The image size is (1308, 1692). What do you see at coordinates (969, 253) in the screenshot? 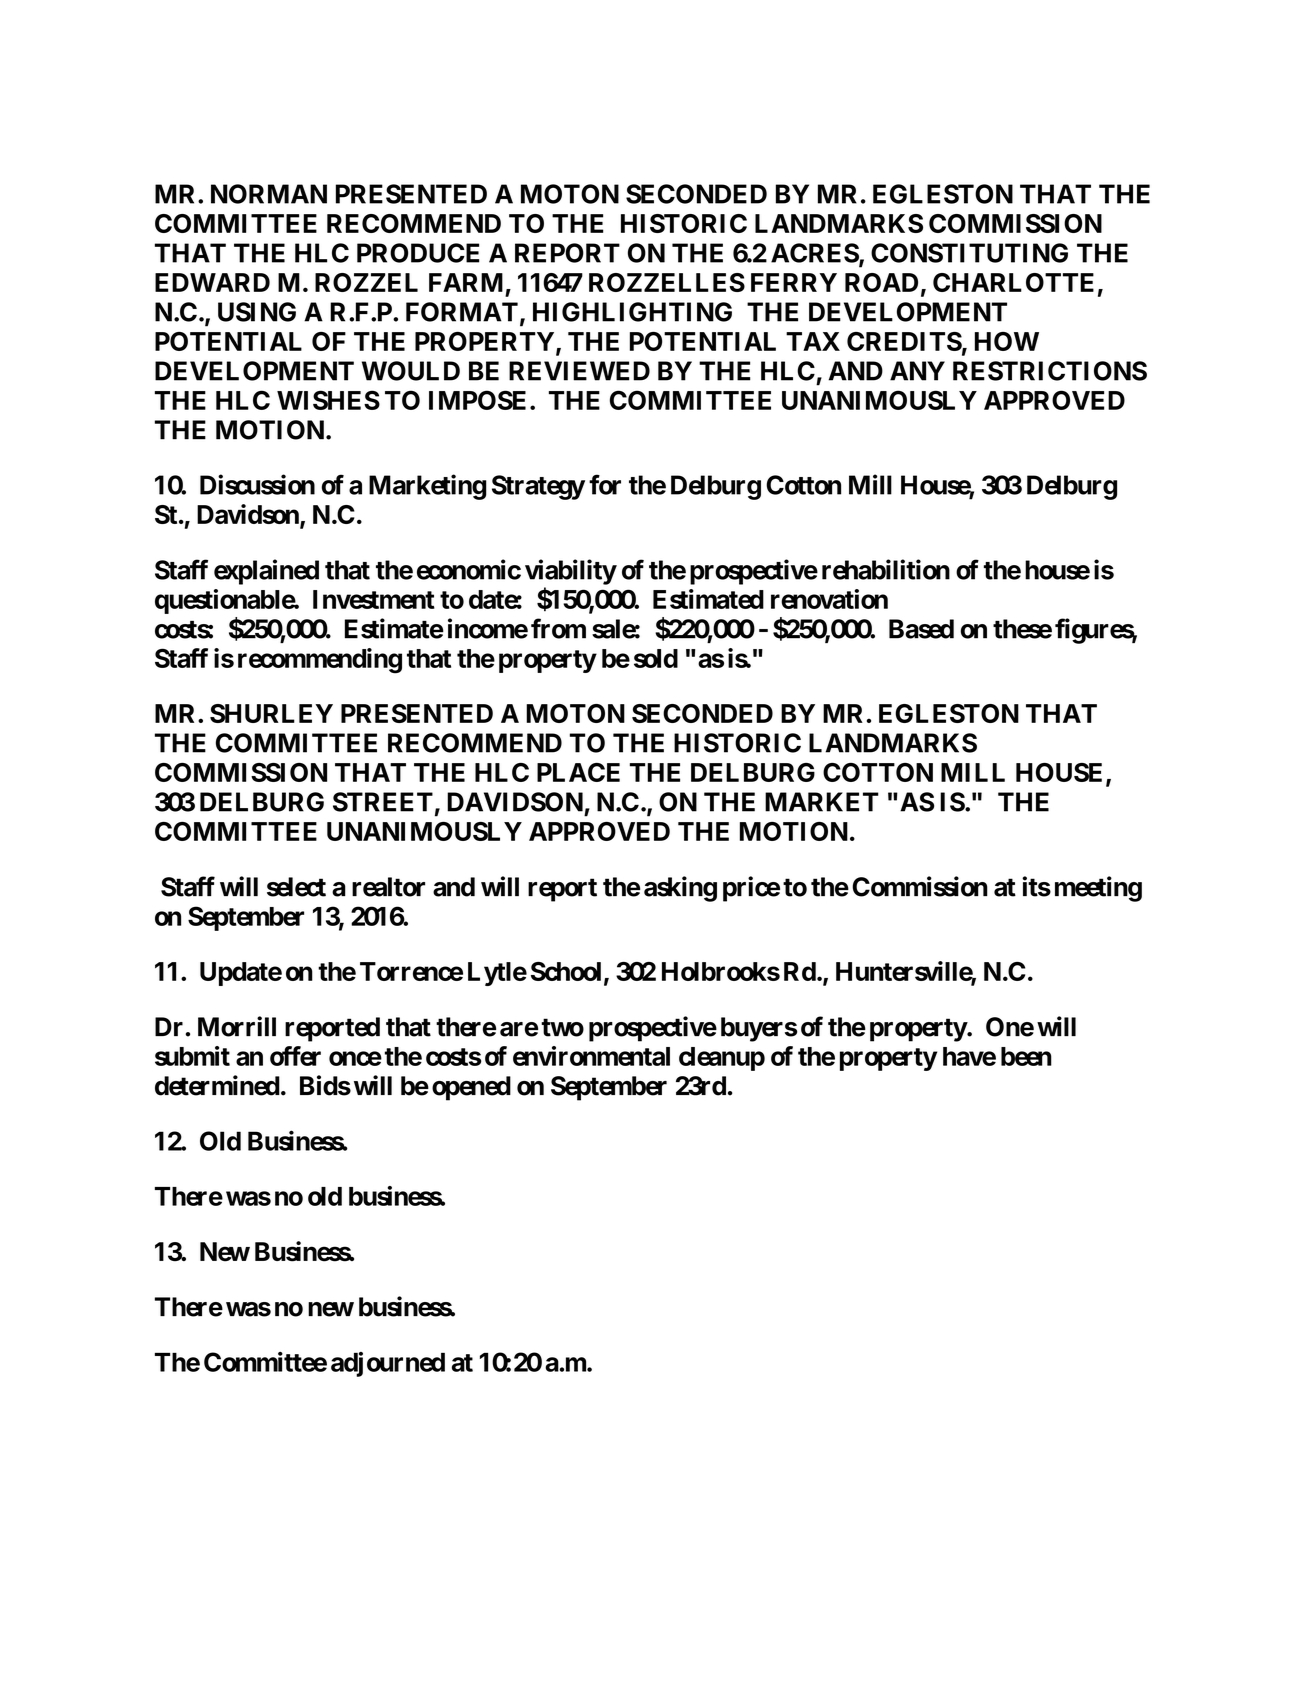
I see `CONSTITUTING` at bounding box center [969, 253].
